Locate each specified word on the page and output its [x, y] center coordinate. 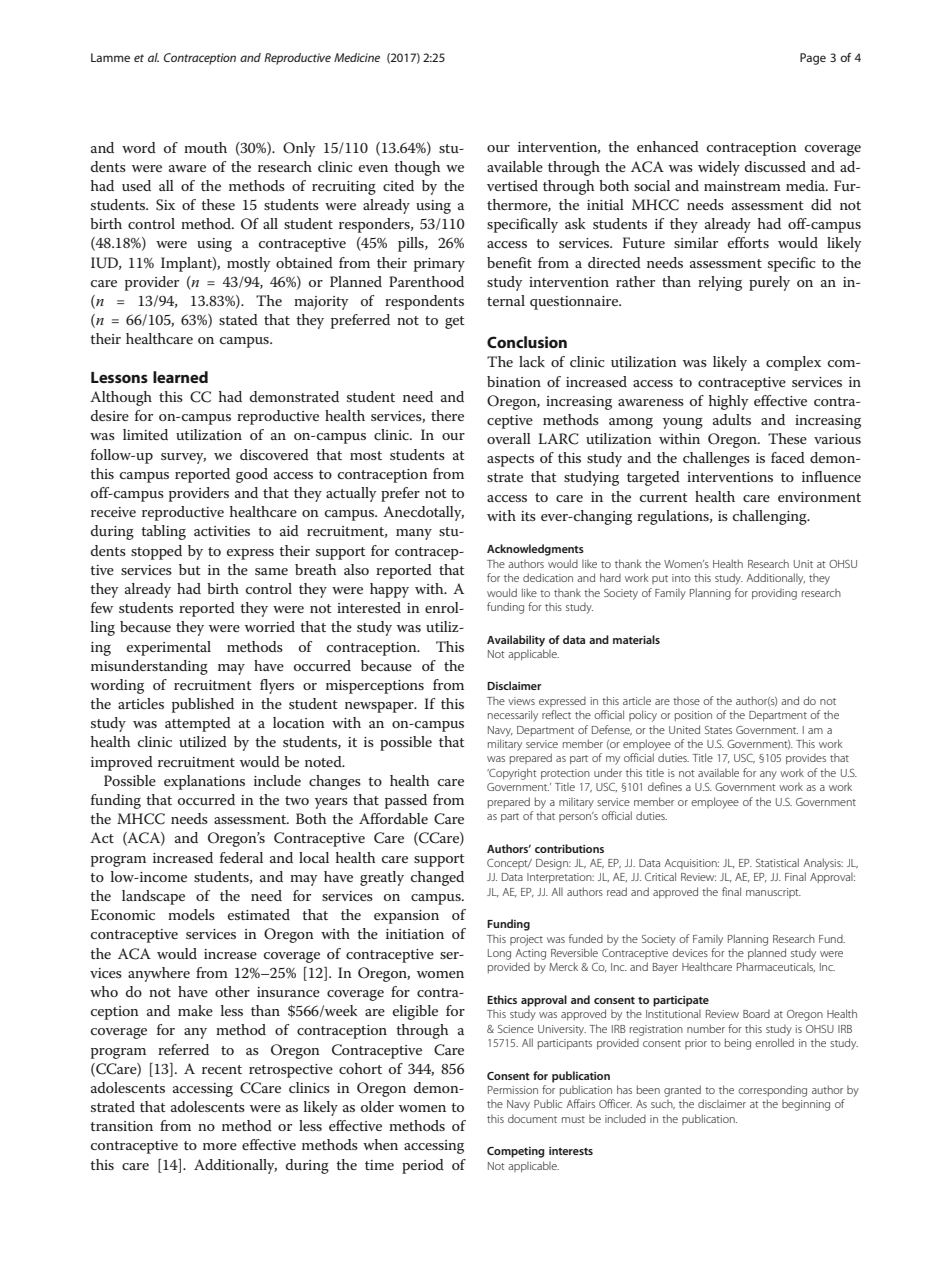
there [447, 415]
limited [145, 434]
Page [813, 59]
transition [121, 1126]
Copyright [512, 774]
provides [806, 759]
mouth [205, 147]
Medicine [357, 57]
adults [732, 419]
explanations [204, 782]
